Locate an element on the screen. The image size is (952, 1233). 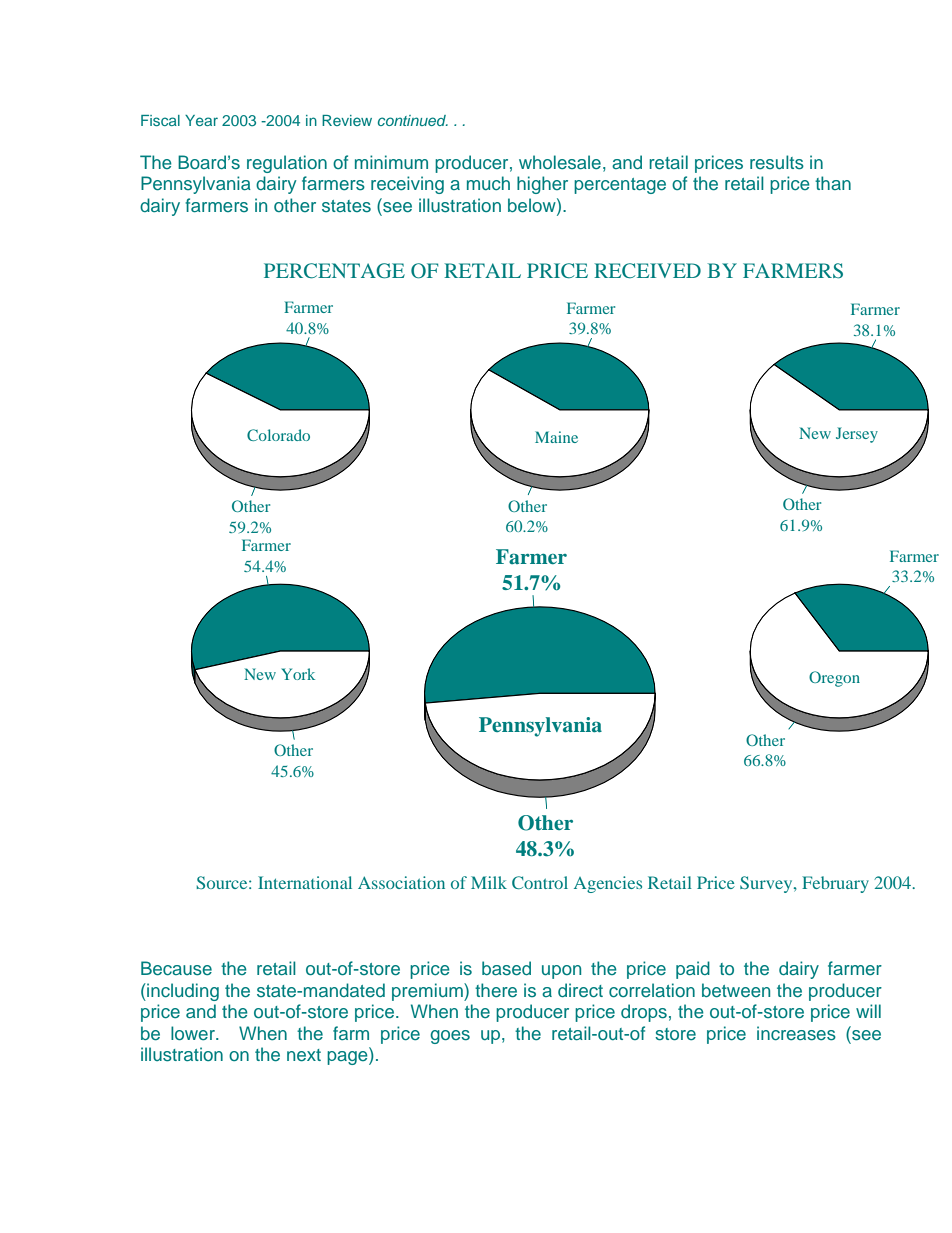
York is located at coordinates (298, 674).
